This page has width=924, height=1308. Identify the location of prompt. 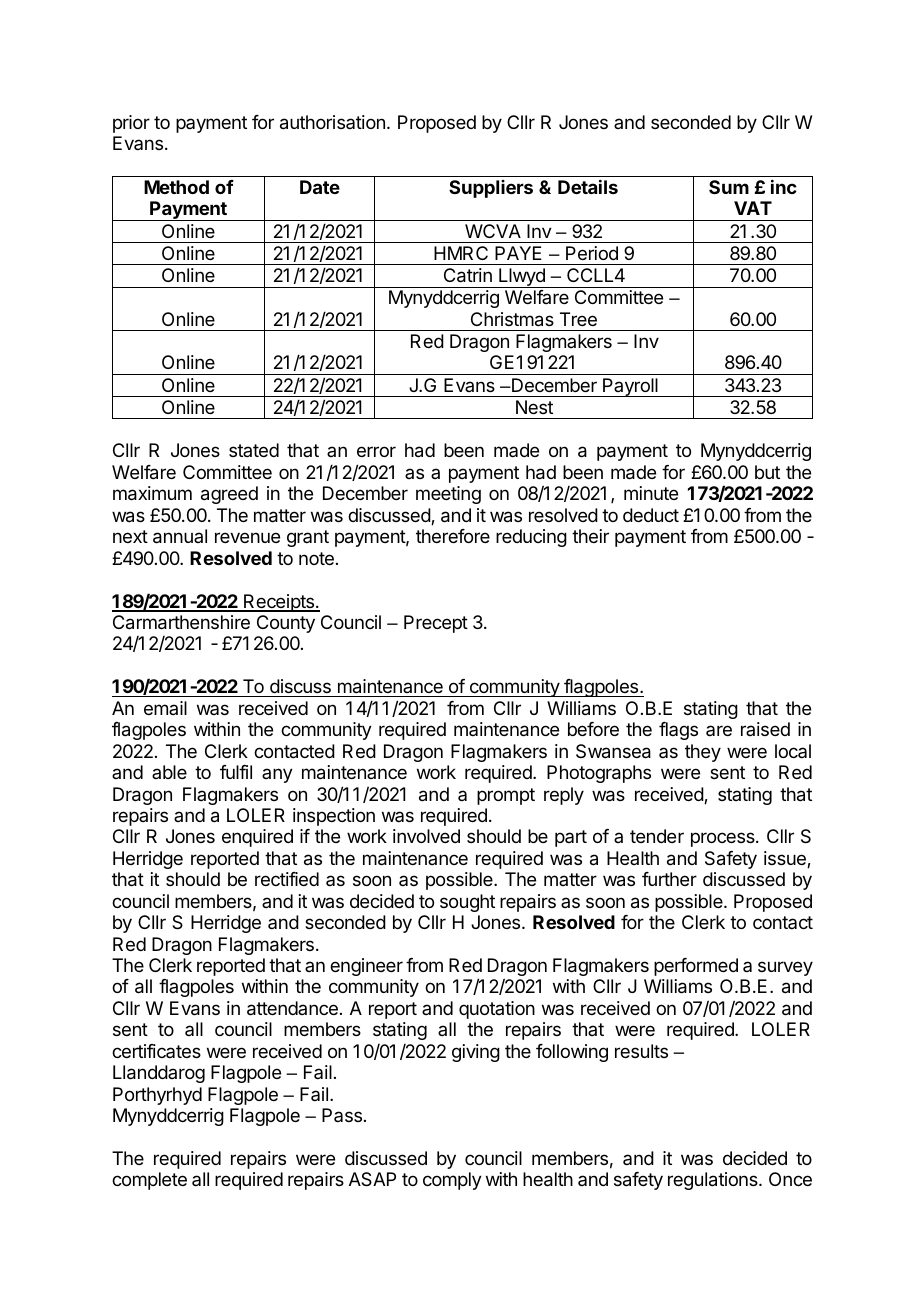
(506, 796).
